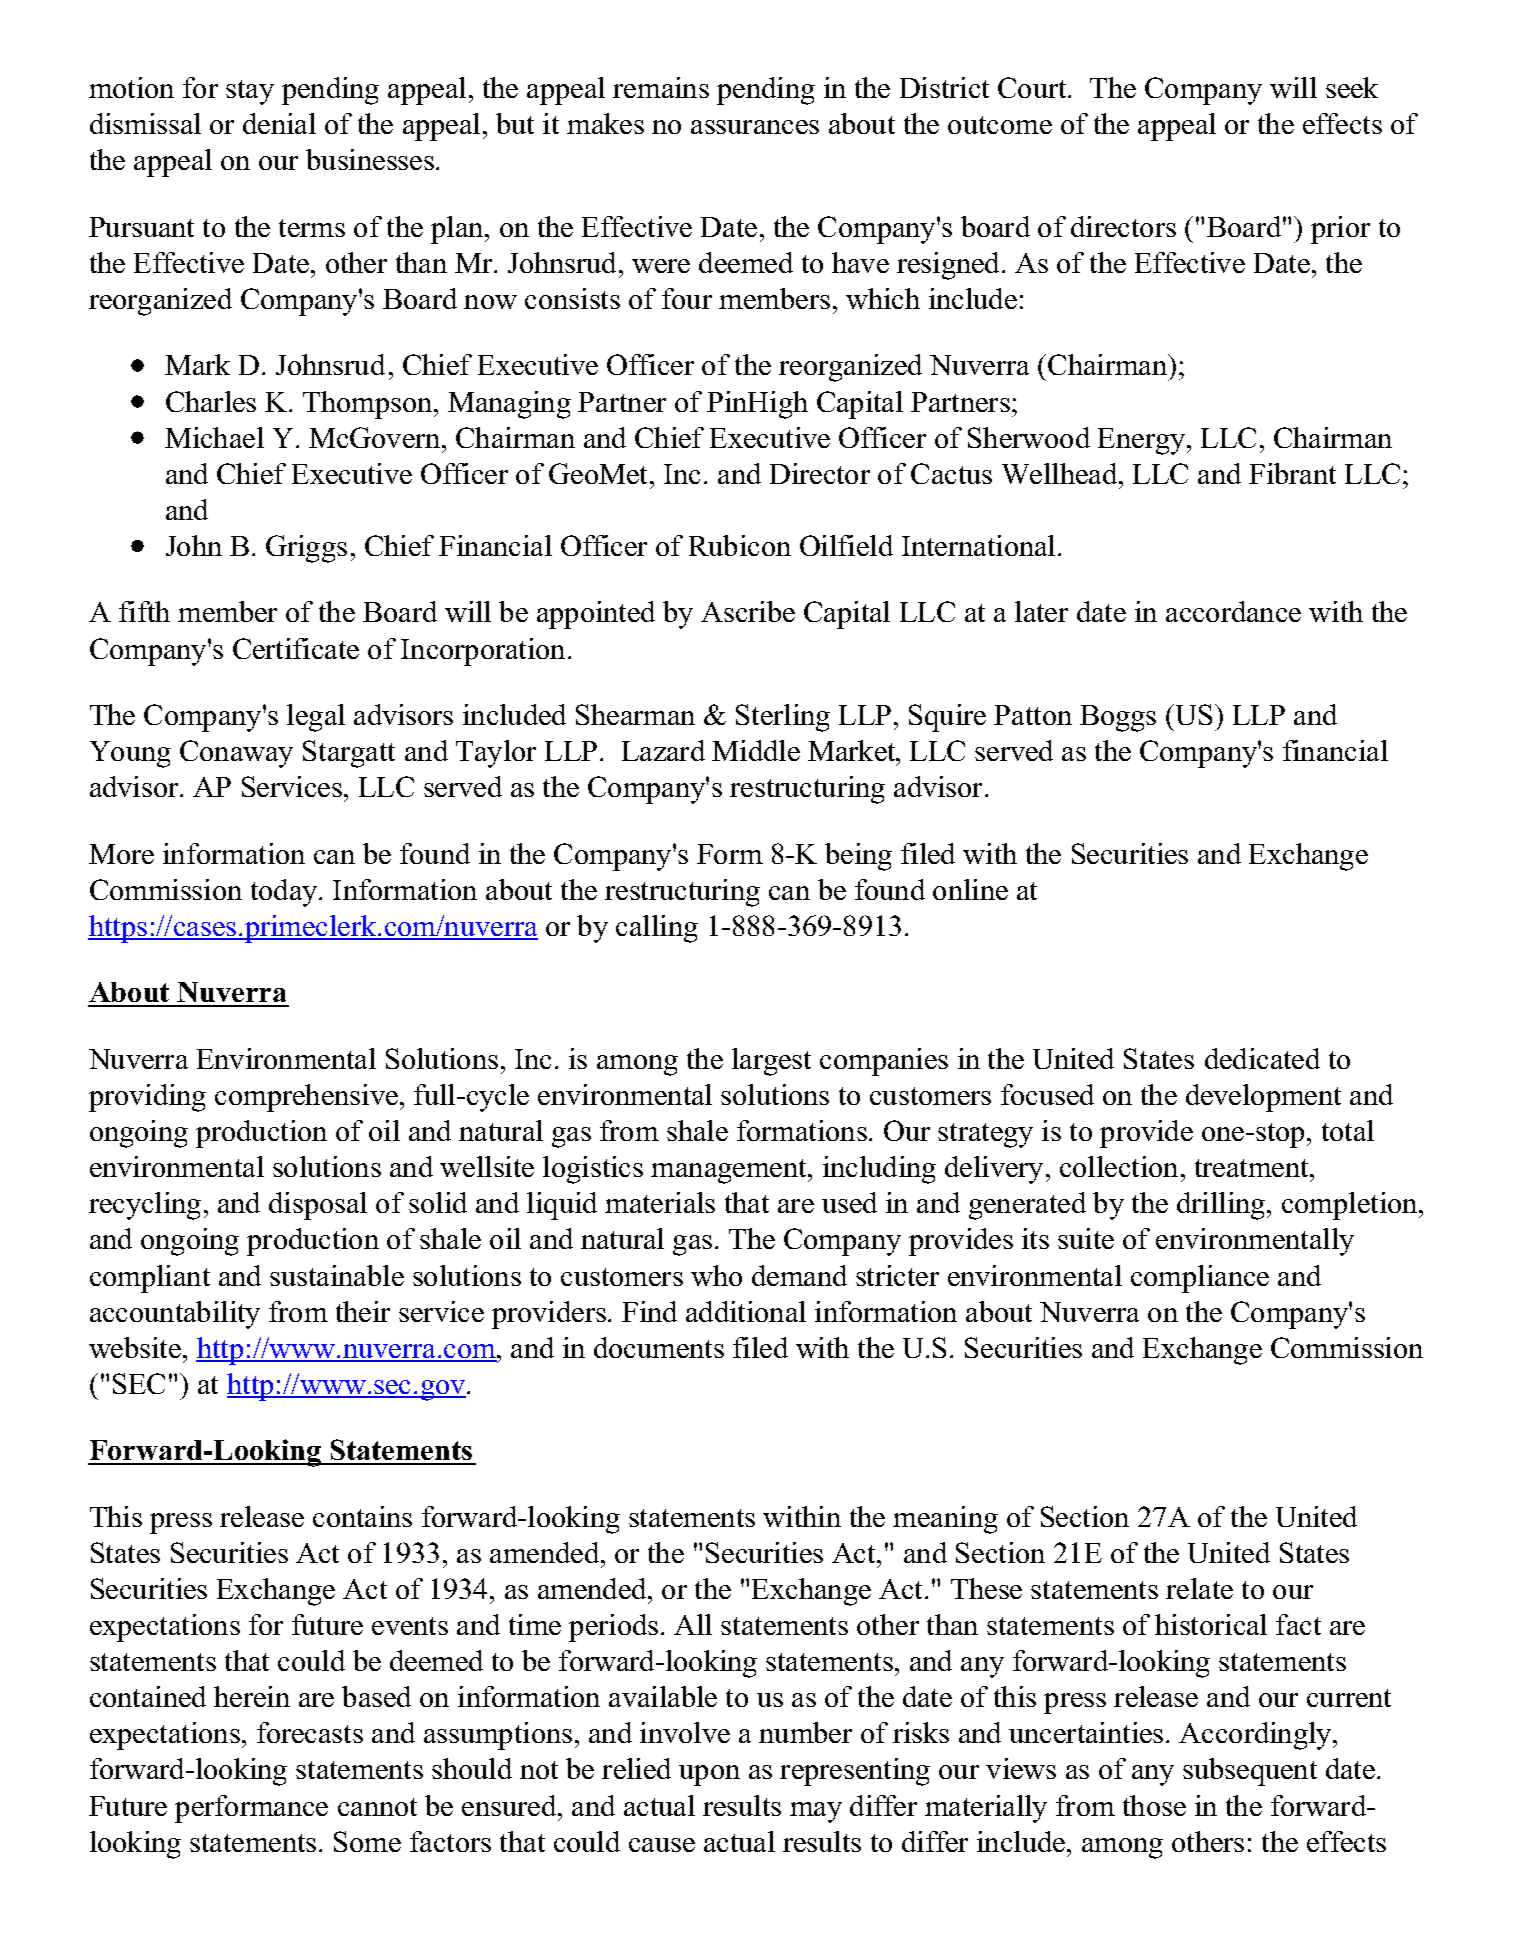 This screenshot has height=1958, width=1513. I want to click on seek, so click(1352, 87).
